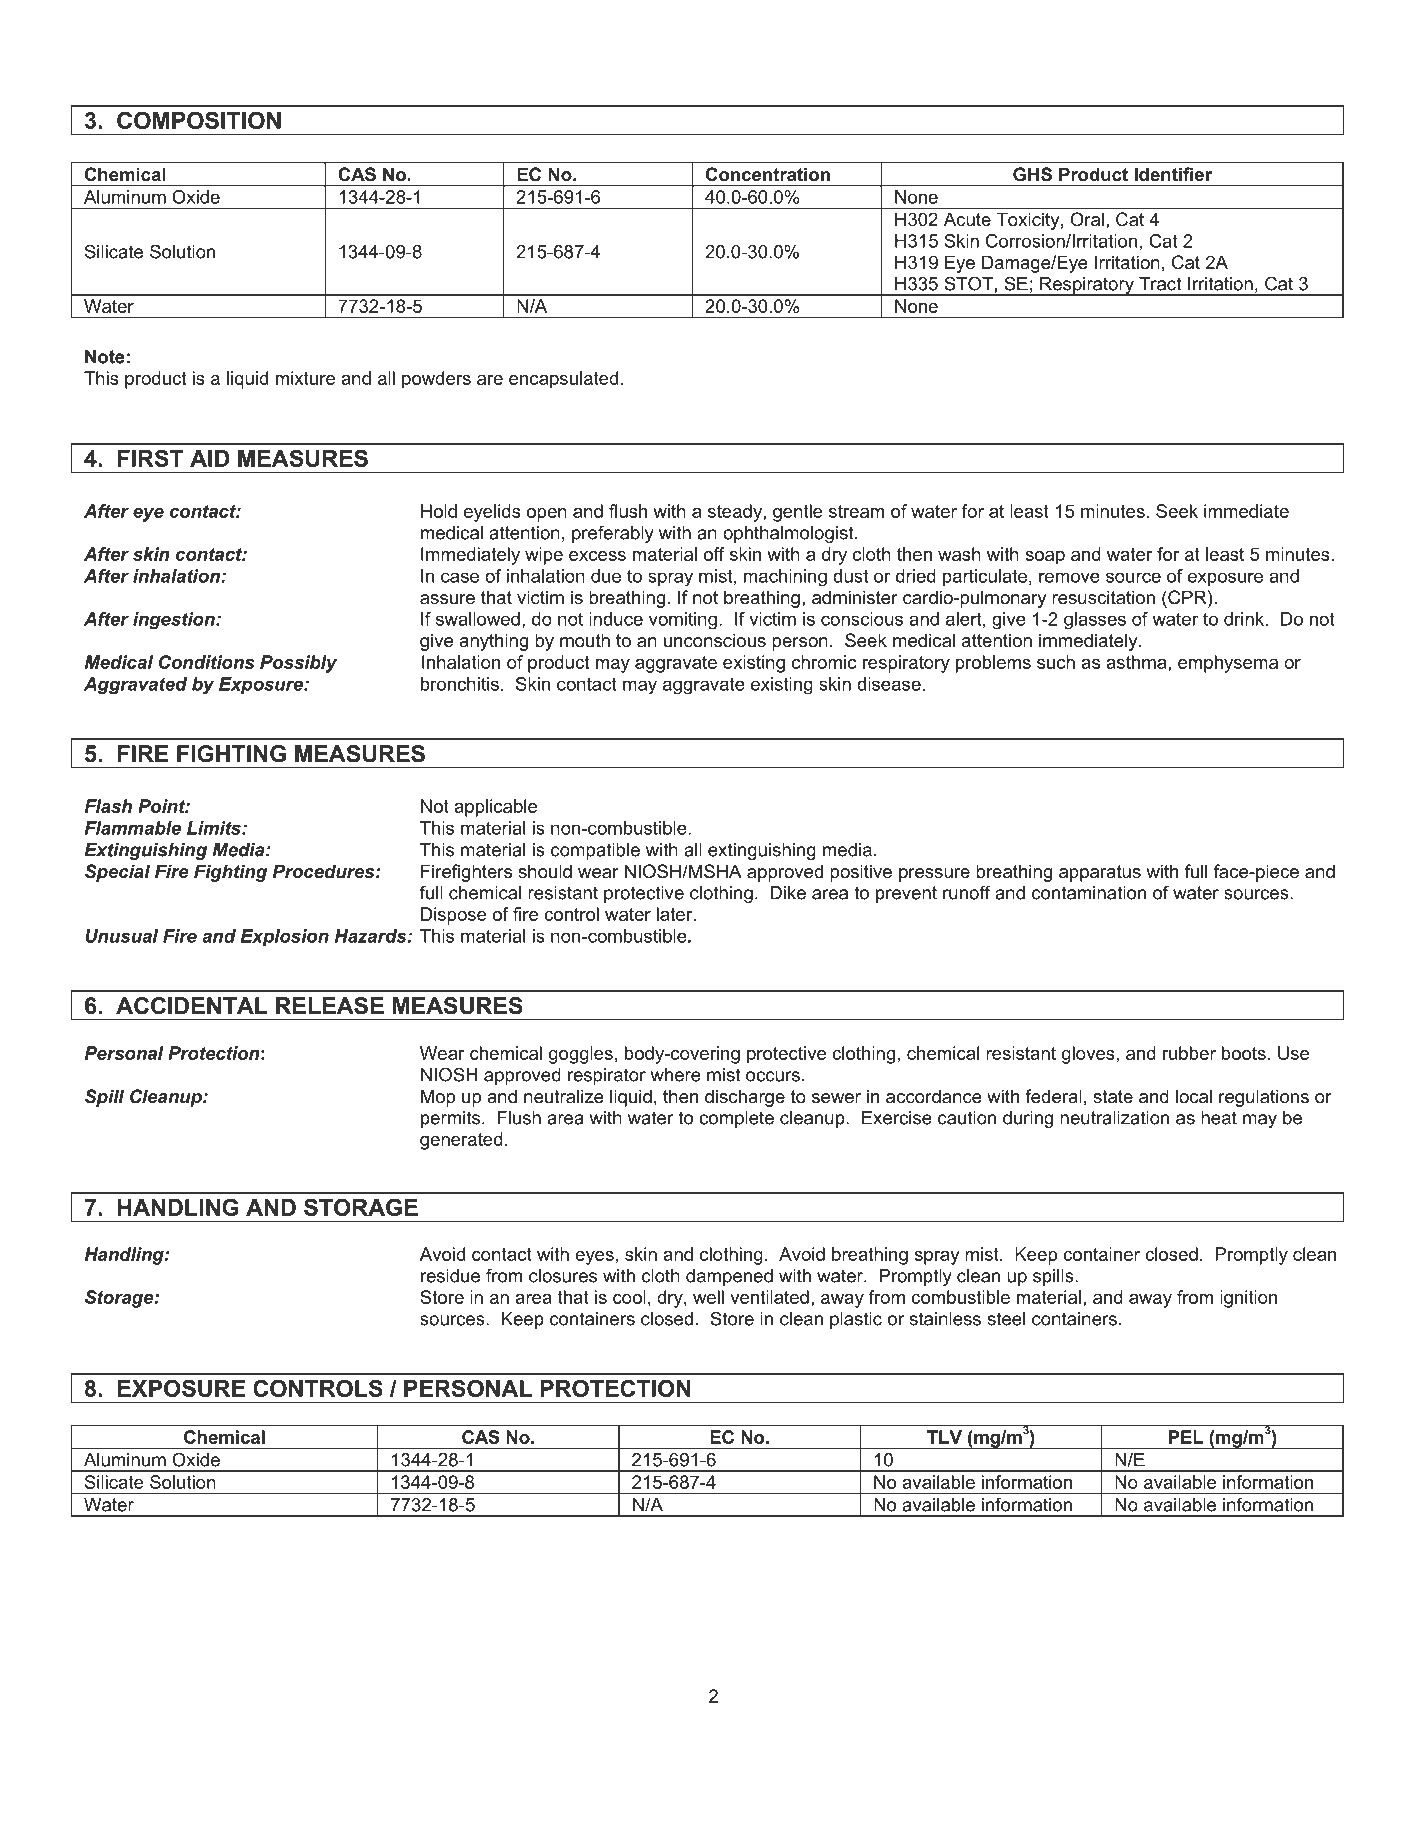 Image resolution: width=1427 pixels, height=1847 pixels. What do you see at coordinates (450, 1276) in the screenshot?
I see `residue` at bounding box center [450, 1276].
